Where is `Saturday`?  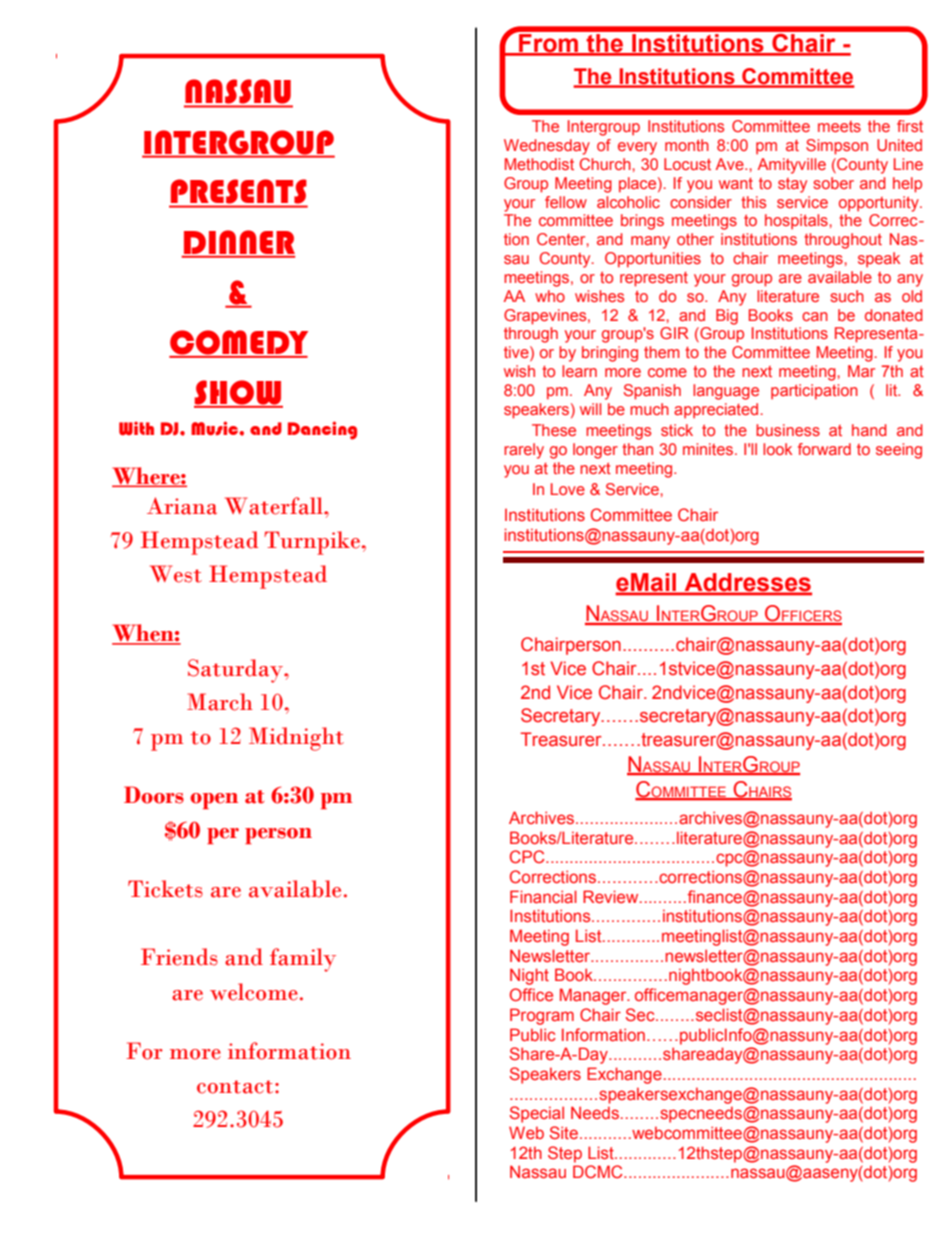 Saturday is located at coordinates (236, 671).
